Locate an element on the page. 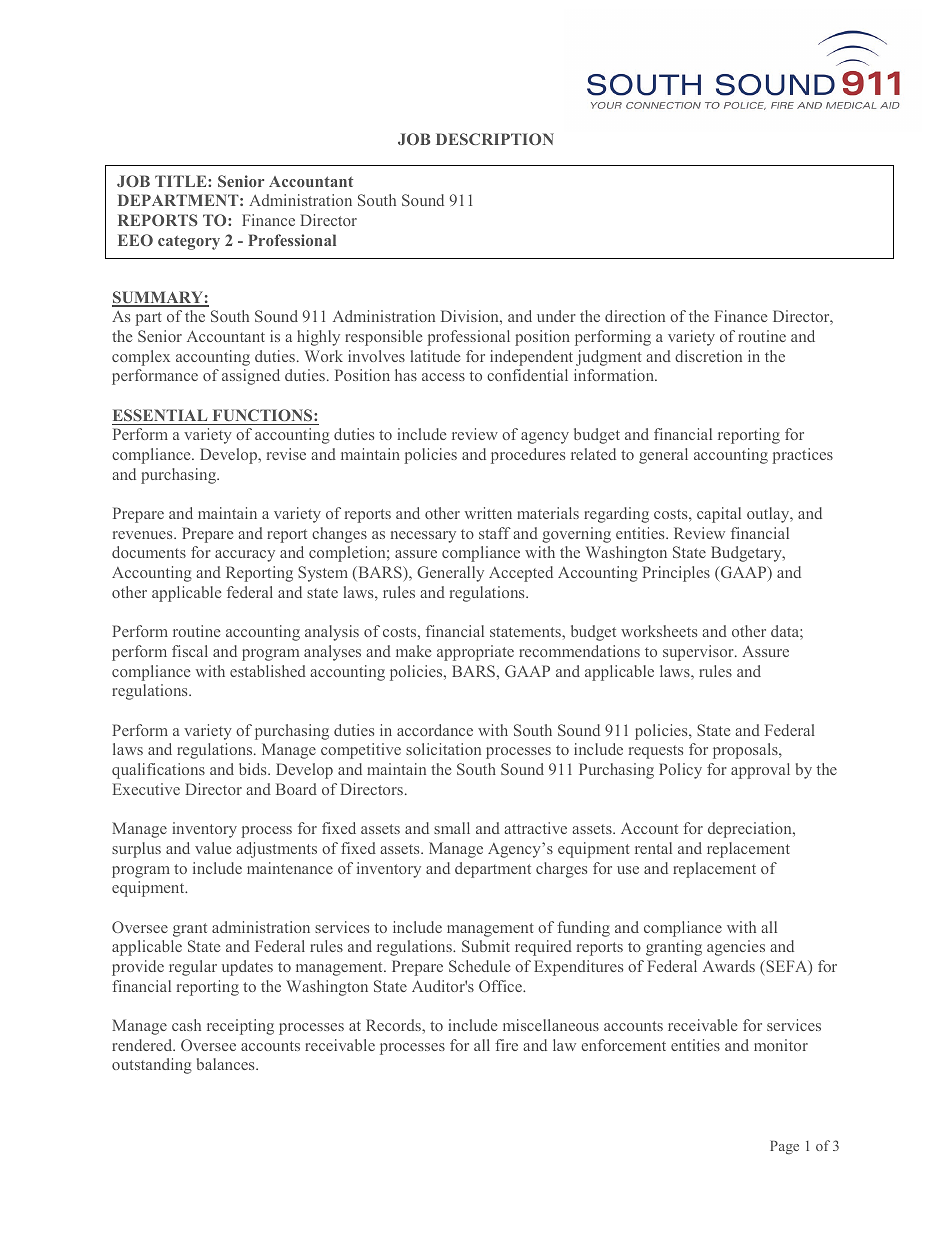 Image resolution: width=952 pixels, height=1233 pixels. fiscal is located at coordinates (190, 651).
